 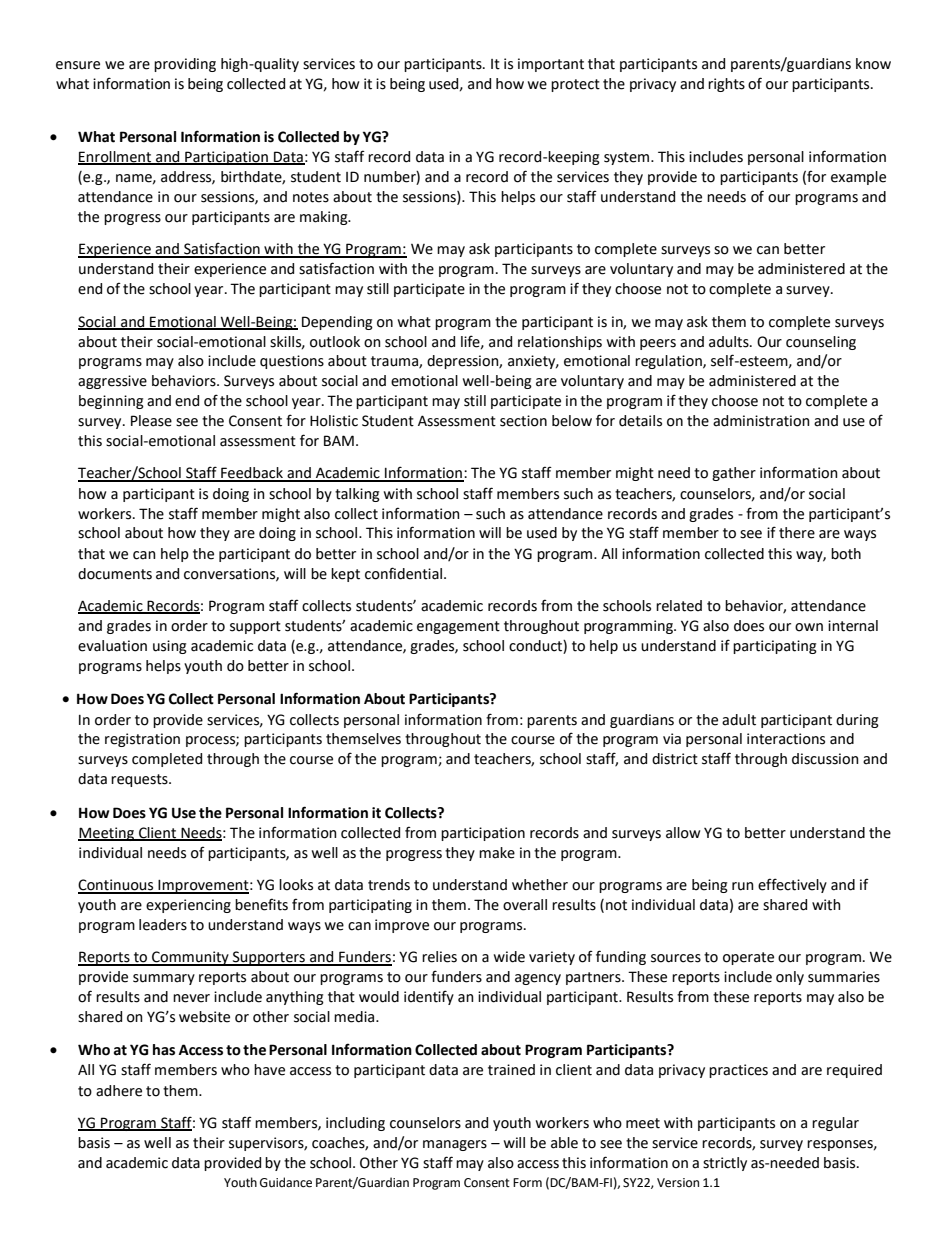 I want to click on experiencing, so click(x=188, y=906).
